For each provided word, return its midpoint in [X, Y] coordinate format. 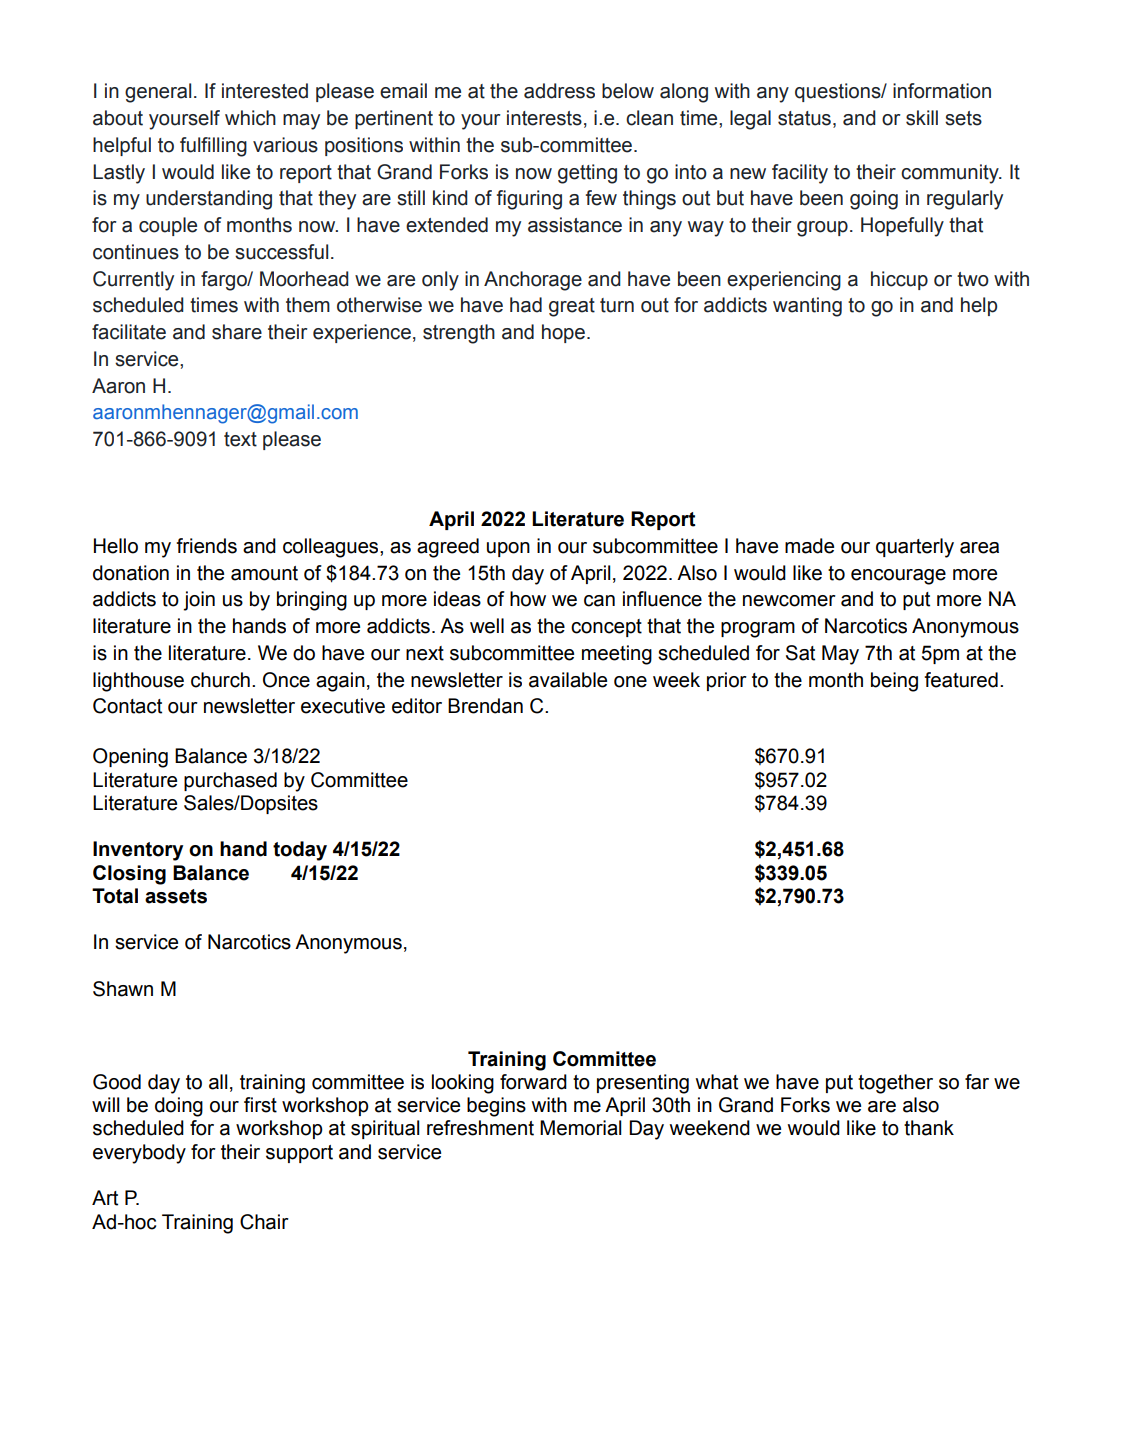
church [220, 680]
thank [929, 1128]
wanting [807, 307]
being [894, 682]
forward [533, 1082]
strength [459, 334]
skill [922, 118]
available [568, 680]
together [895, 1084]
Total [115, 896]
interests [544, 118]
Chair [264, 1222]
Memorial [581, 1128]
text [240, 439]
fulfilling [213, 147]
